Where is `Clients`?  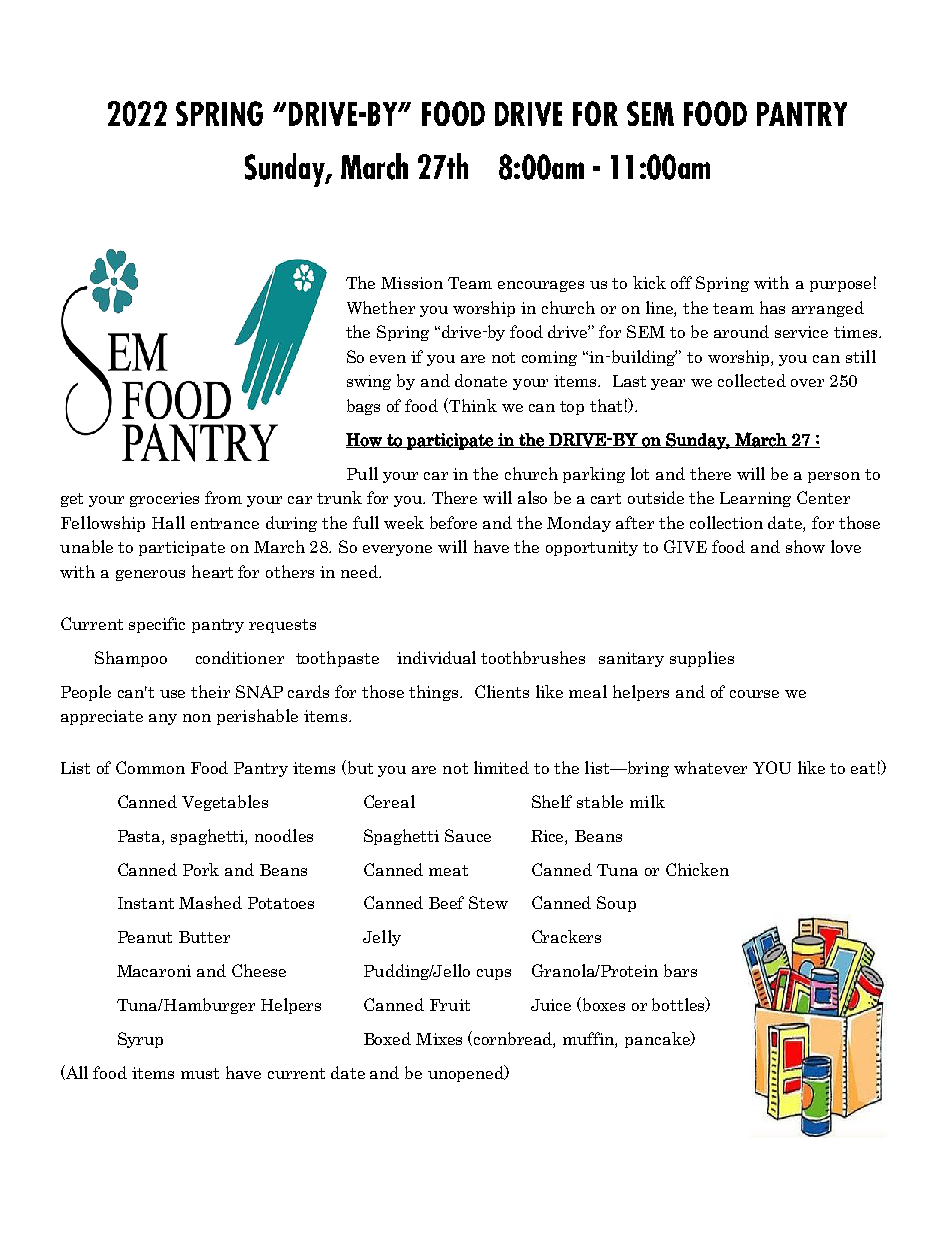 Clients is located at coordinates (502, 691).
